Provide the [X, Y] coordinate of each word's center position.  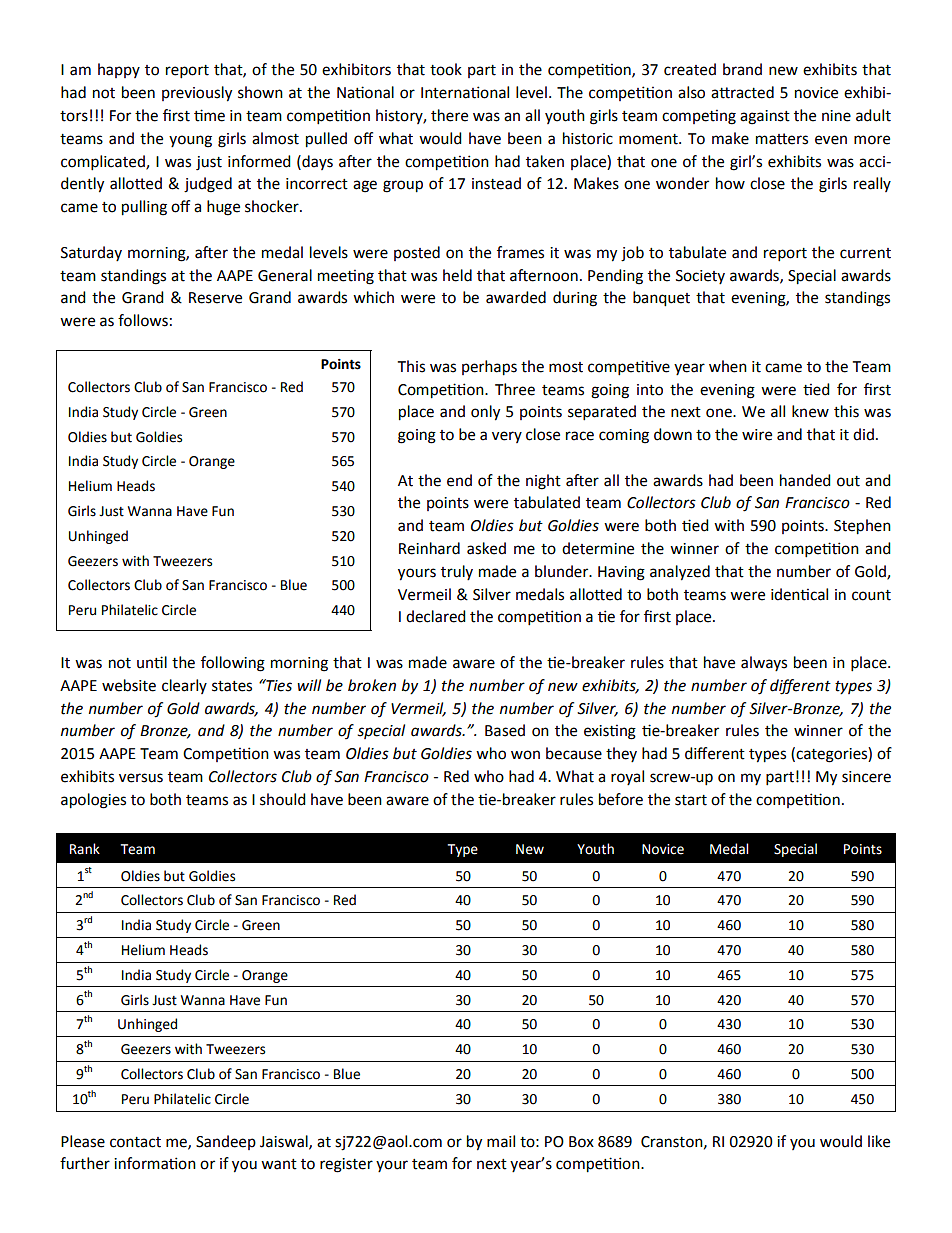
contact [135, 1142]
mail [501, 1141]
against [765, 117]
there [449, 115]
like [879, 1141]
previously [197, 94]
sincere [866, 777]
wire [757, 435]
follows [143, 320]
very [507, 437]
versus [141, 778]
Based [505, 730]
